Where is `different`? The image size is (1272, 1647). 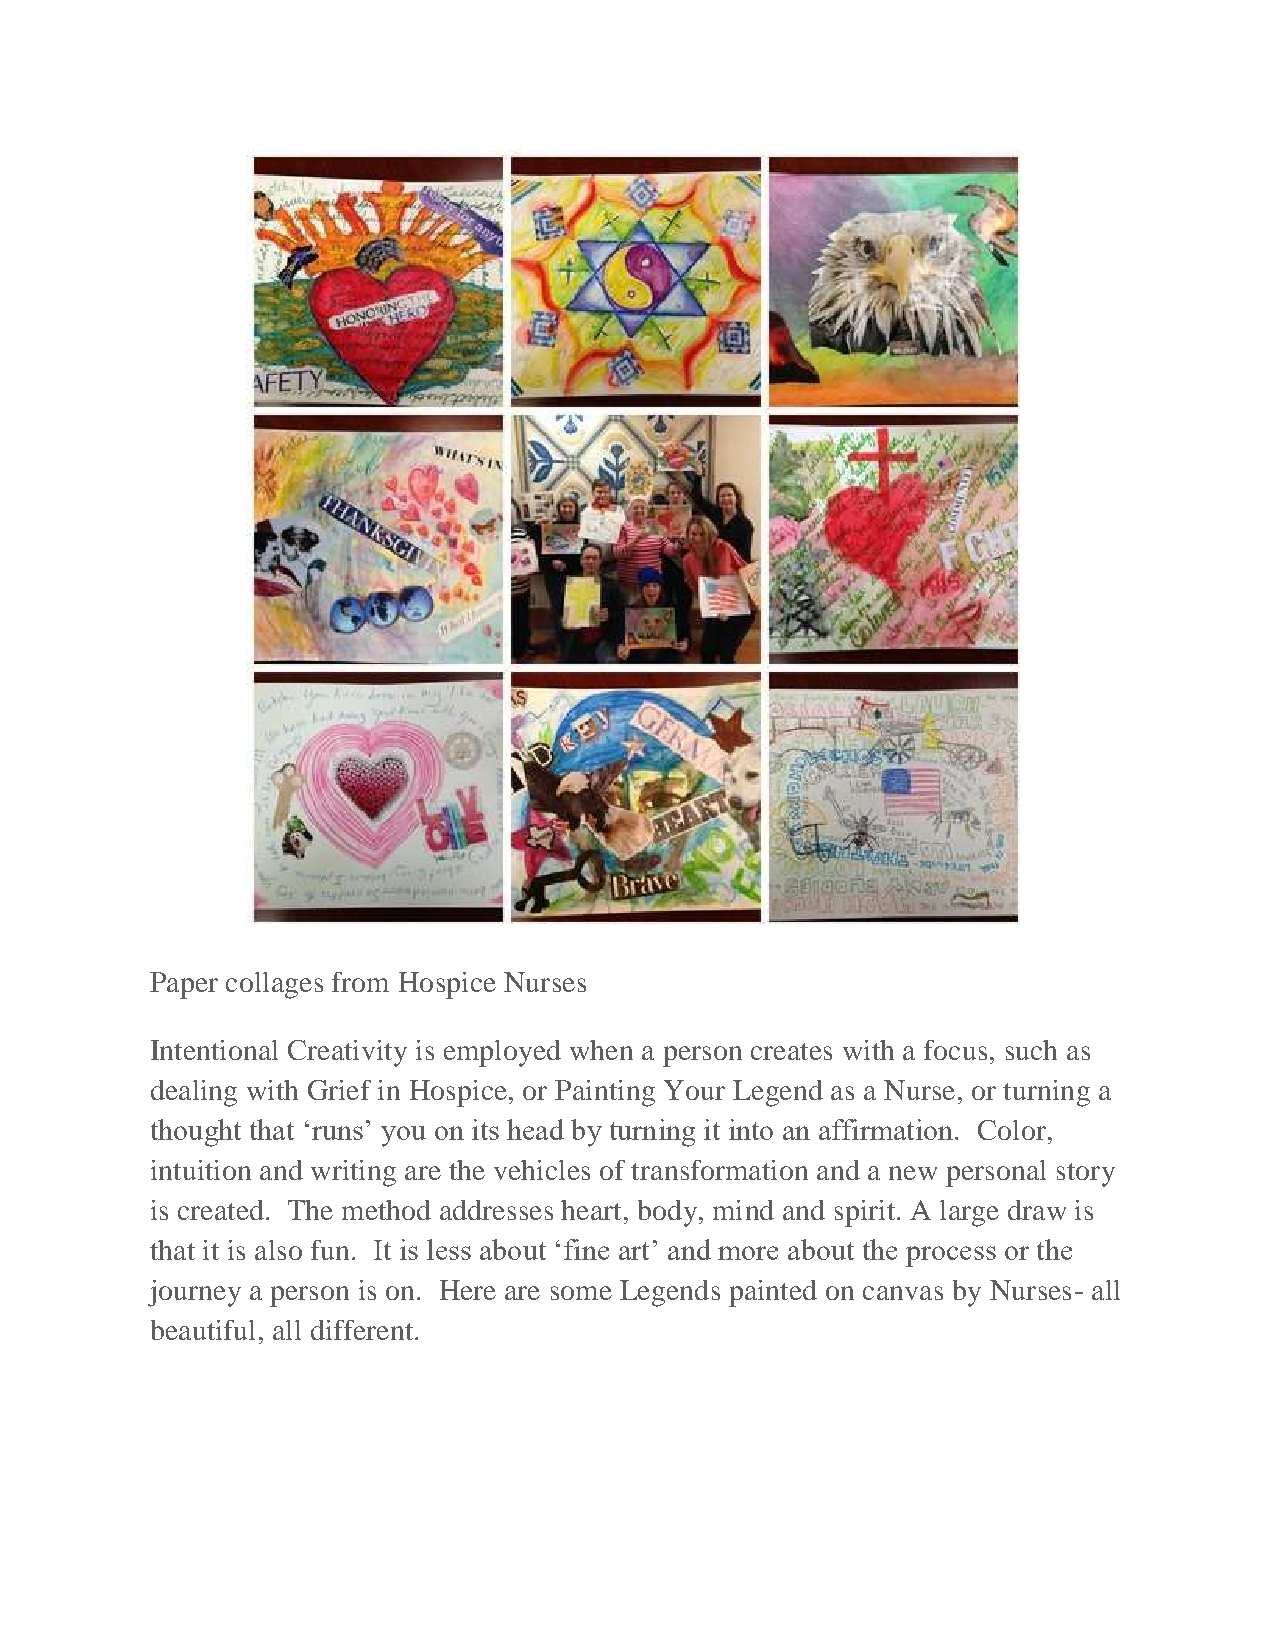 different is located at coordinates (363, 1330).
